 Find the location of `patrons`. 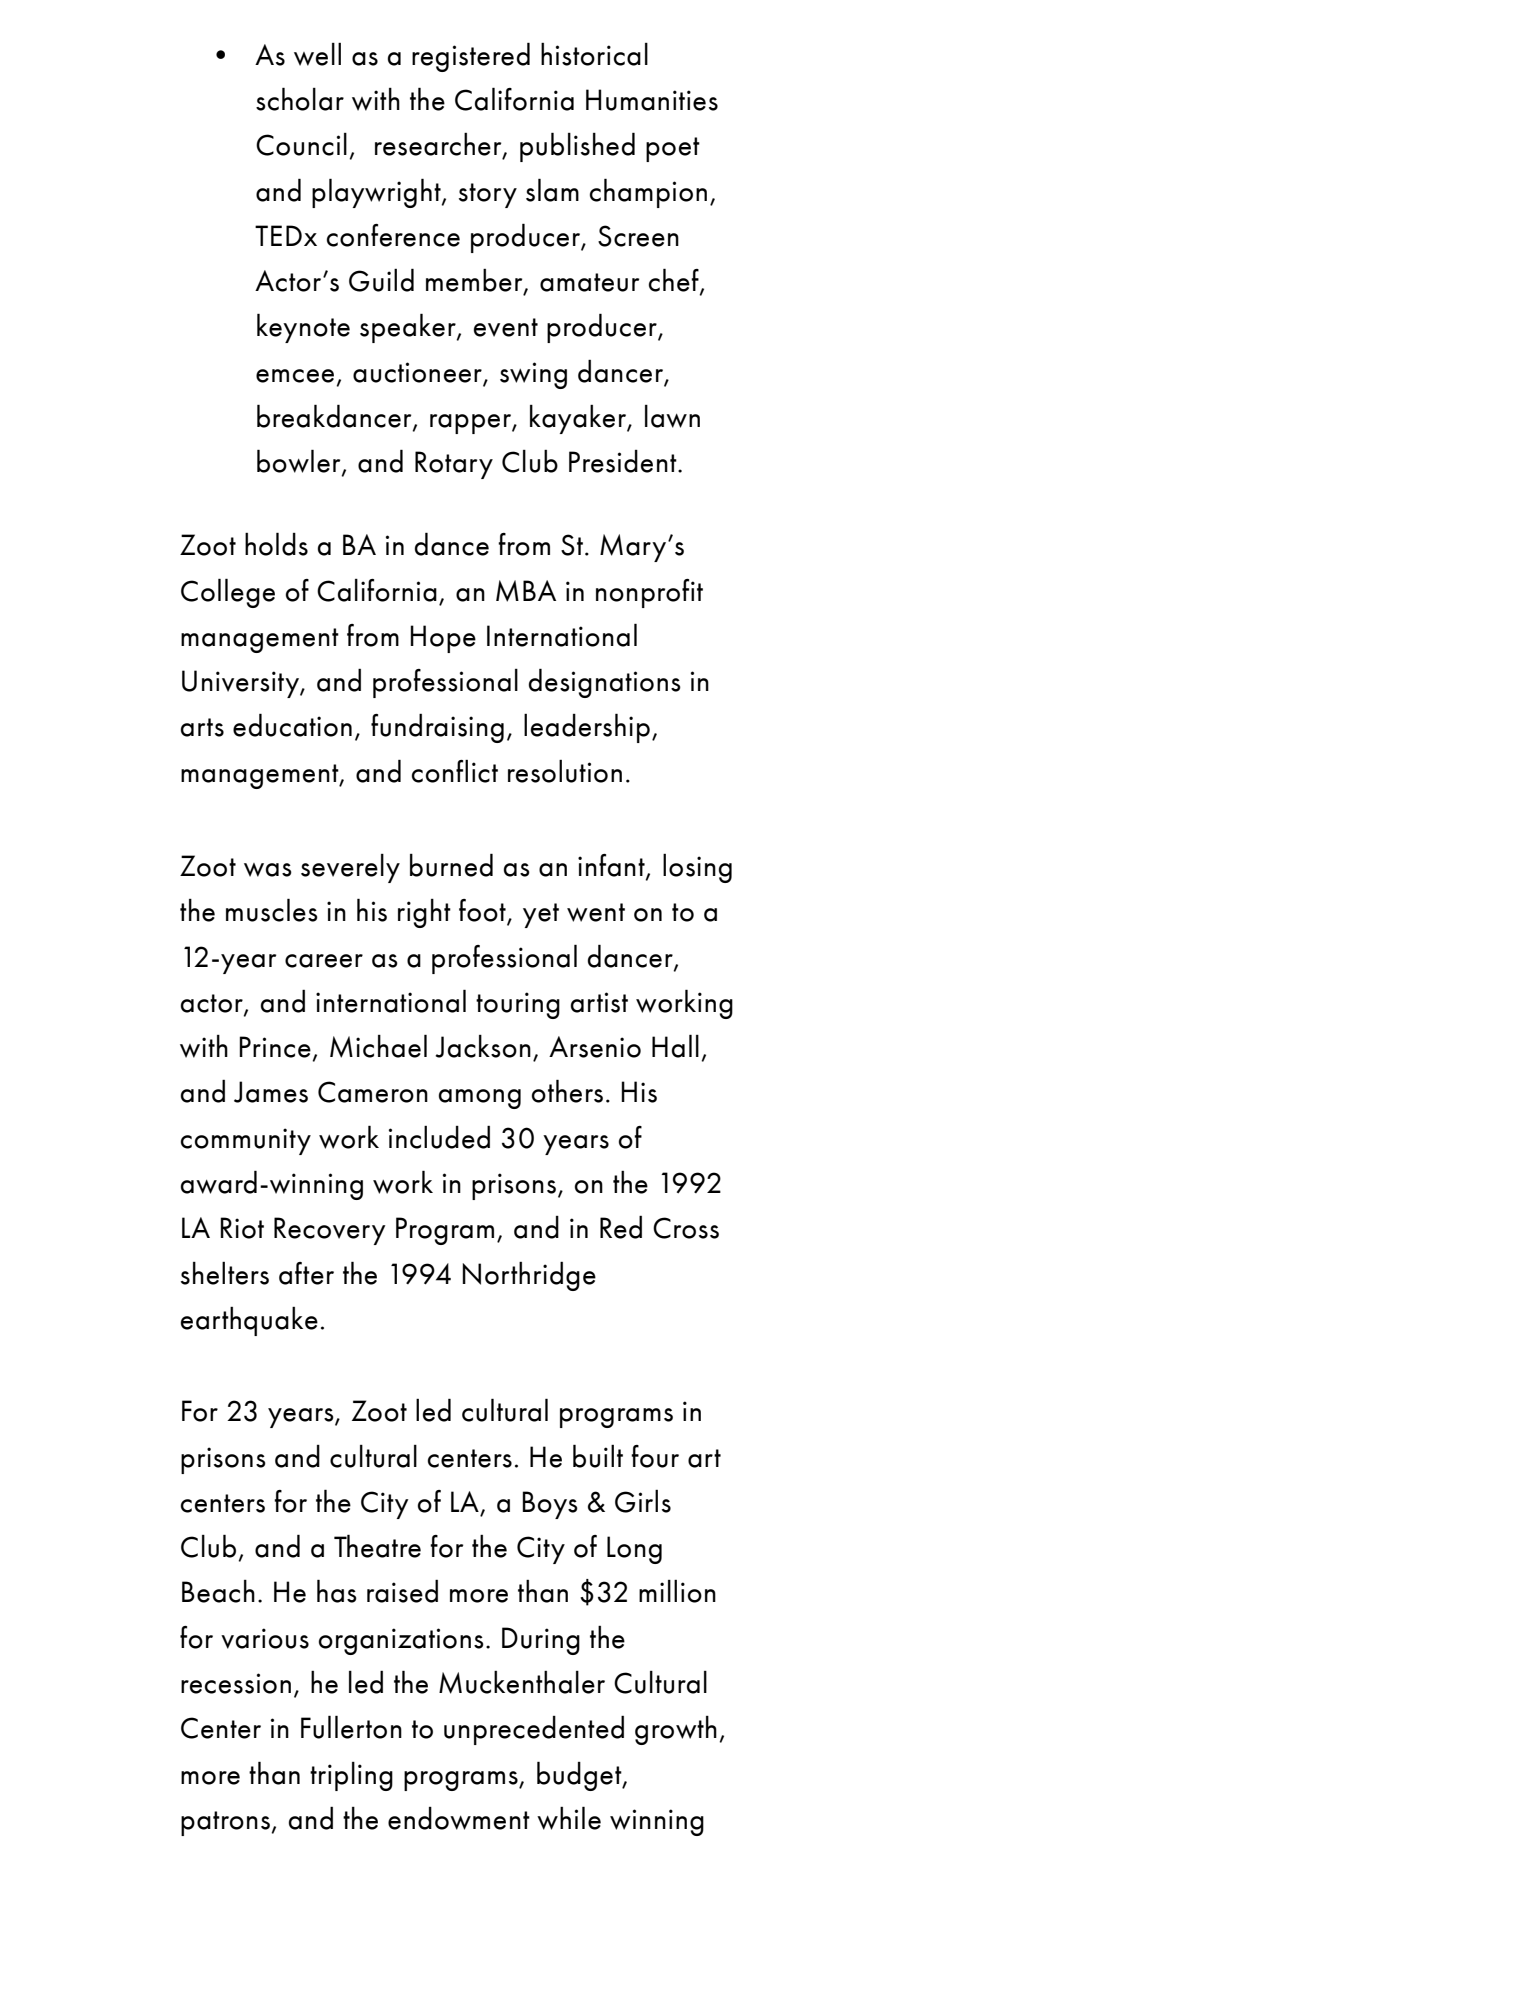

patrons is located at coordinates (225, 1823).
